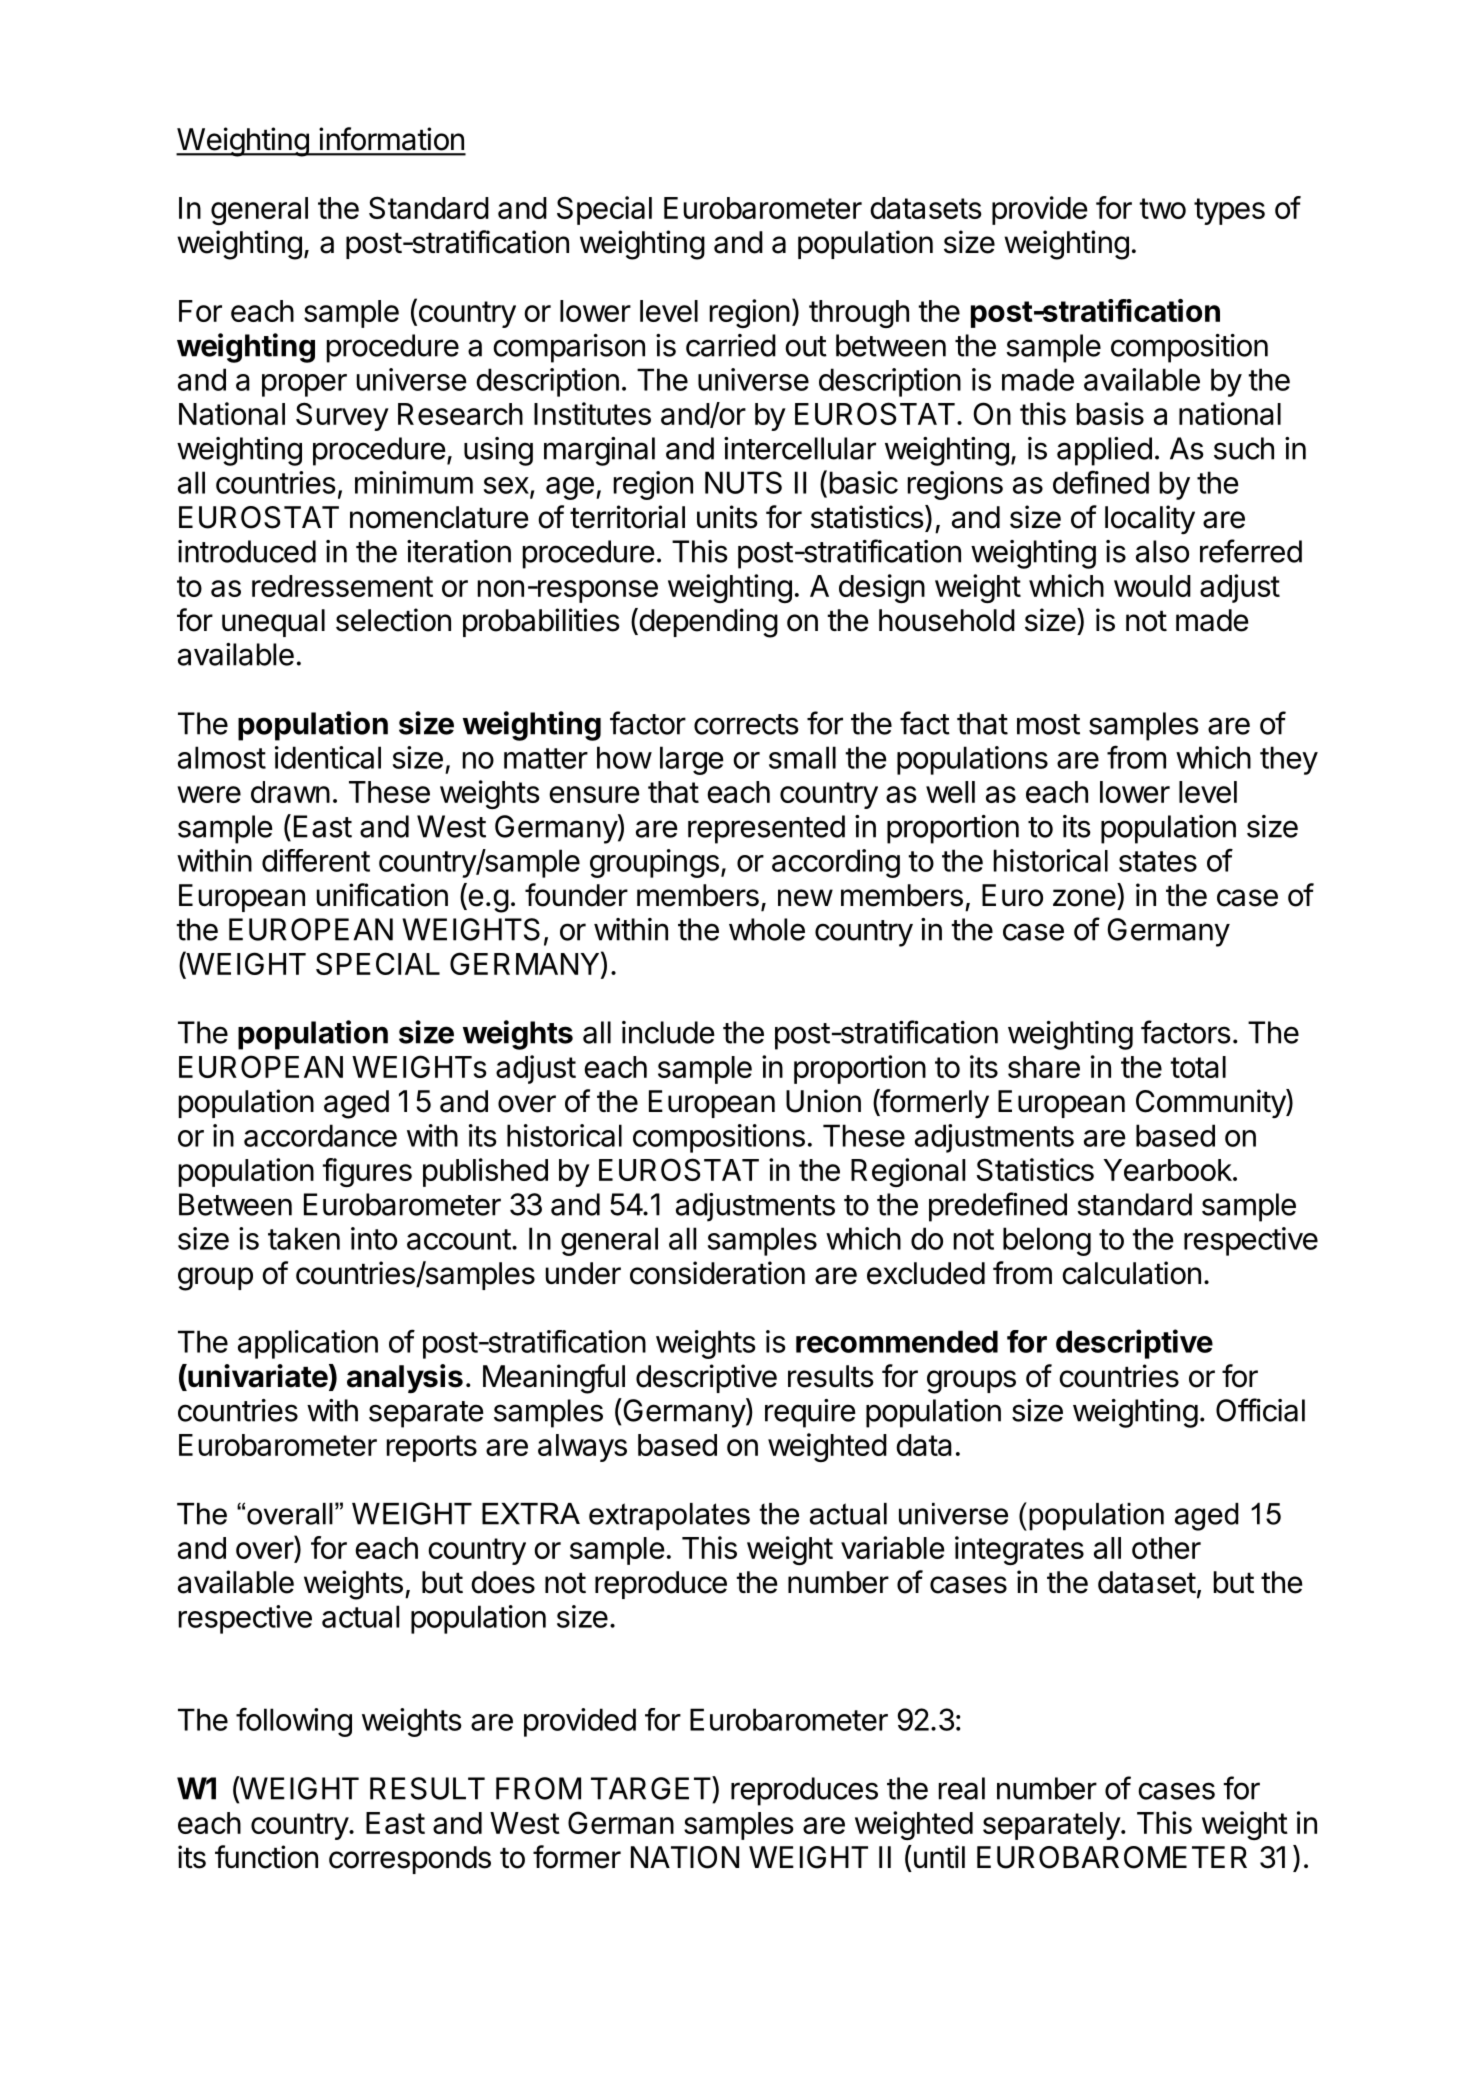 The height and width of the screenshot is (2096, 1482). I want to click on carried, so click(731, 345).
